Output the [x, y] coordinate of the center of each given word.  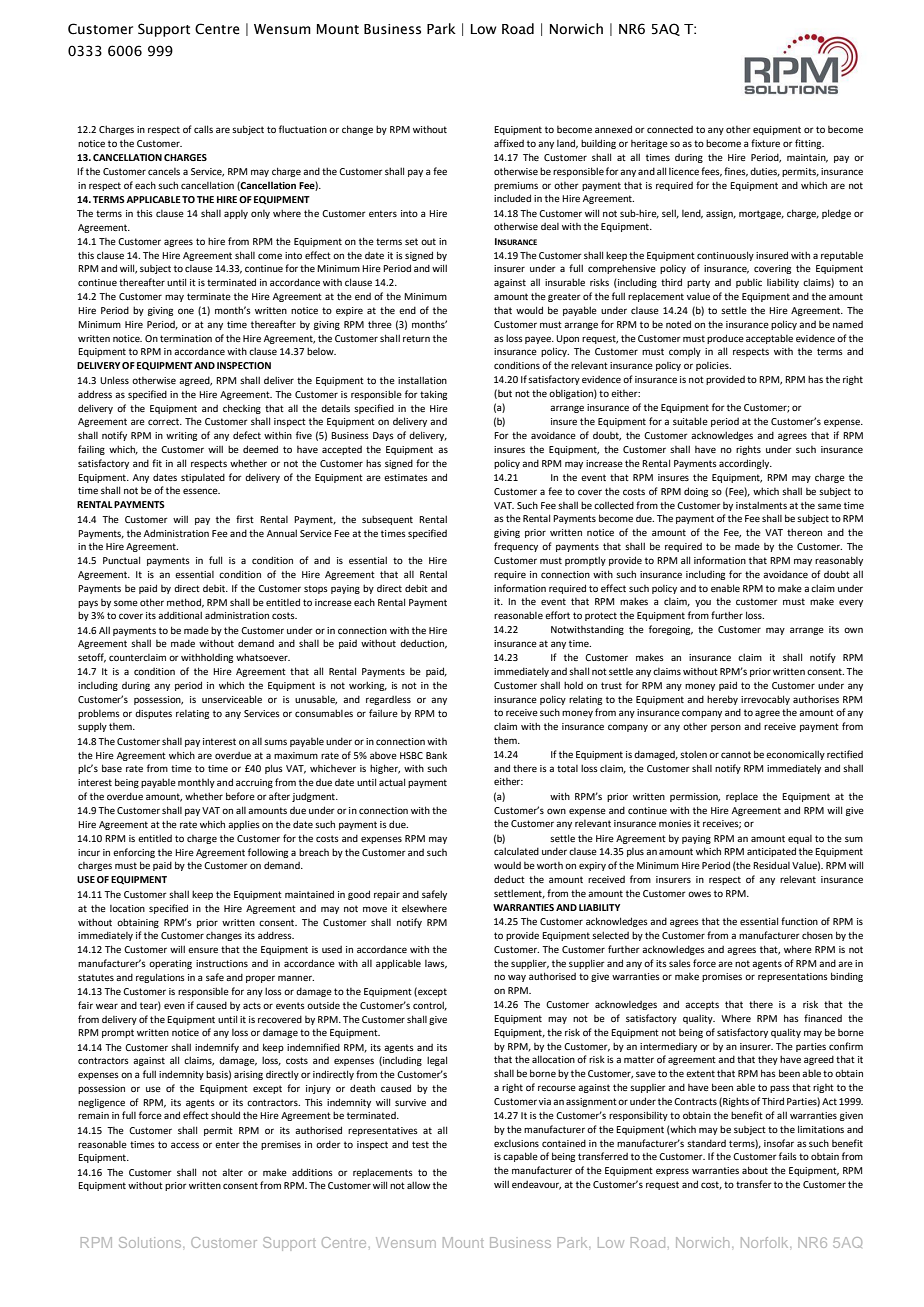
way [517, 978]
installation [422, 380]
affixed [509, 143]
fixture [765, 143]
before [240, 796]
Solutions [151, 1242]
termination [186, 338]
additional [180, 615]
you [703, 603]
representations [793, 977]
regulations [160, 978]
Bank [436, 755]
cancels [164, 171]
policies [713, 366]
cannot [736, 754]
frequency [516, 547]
